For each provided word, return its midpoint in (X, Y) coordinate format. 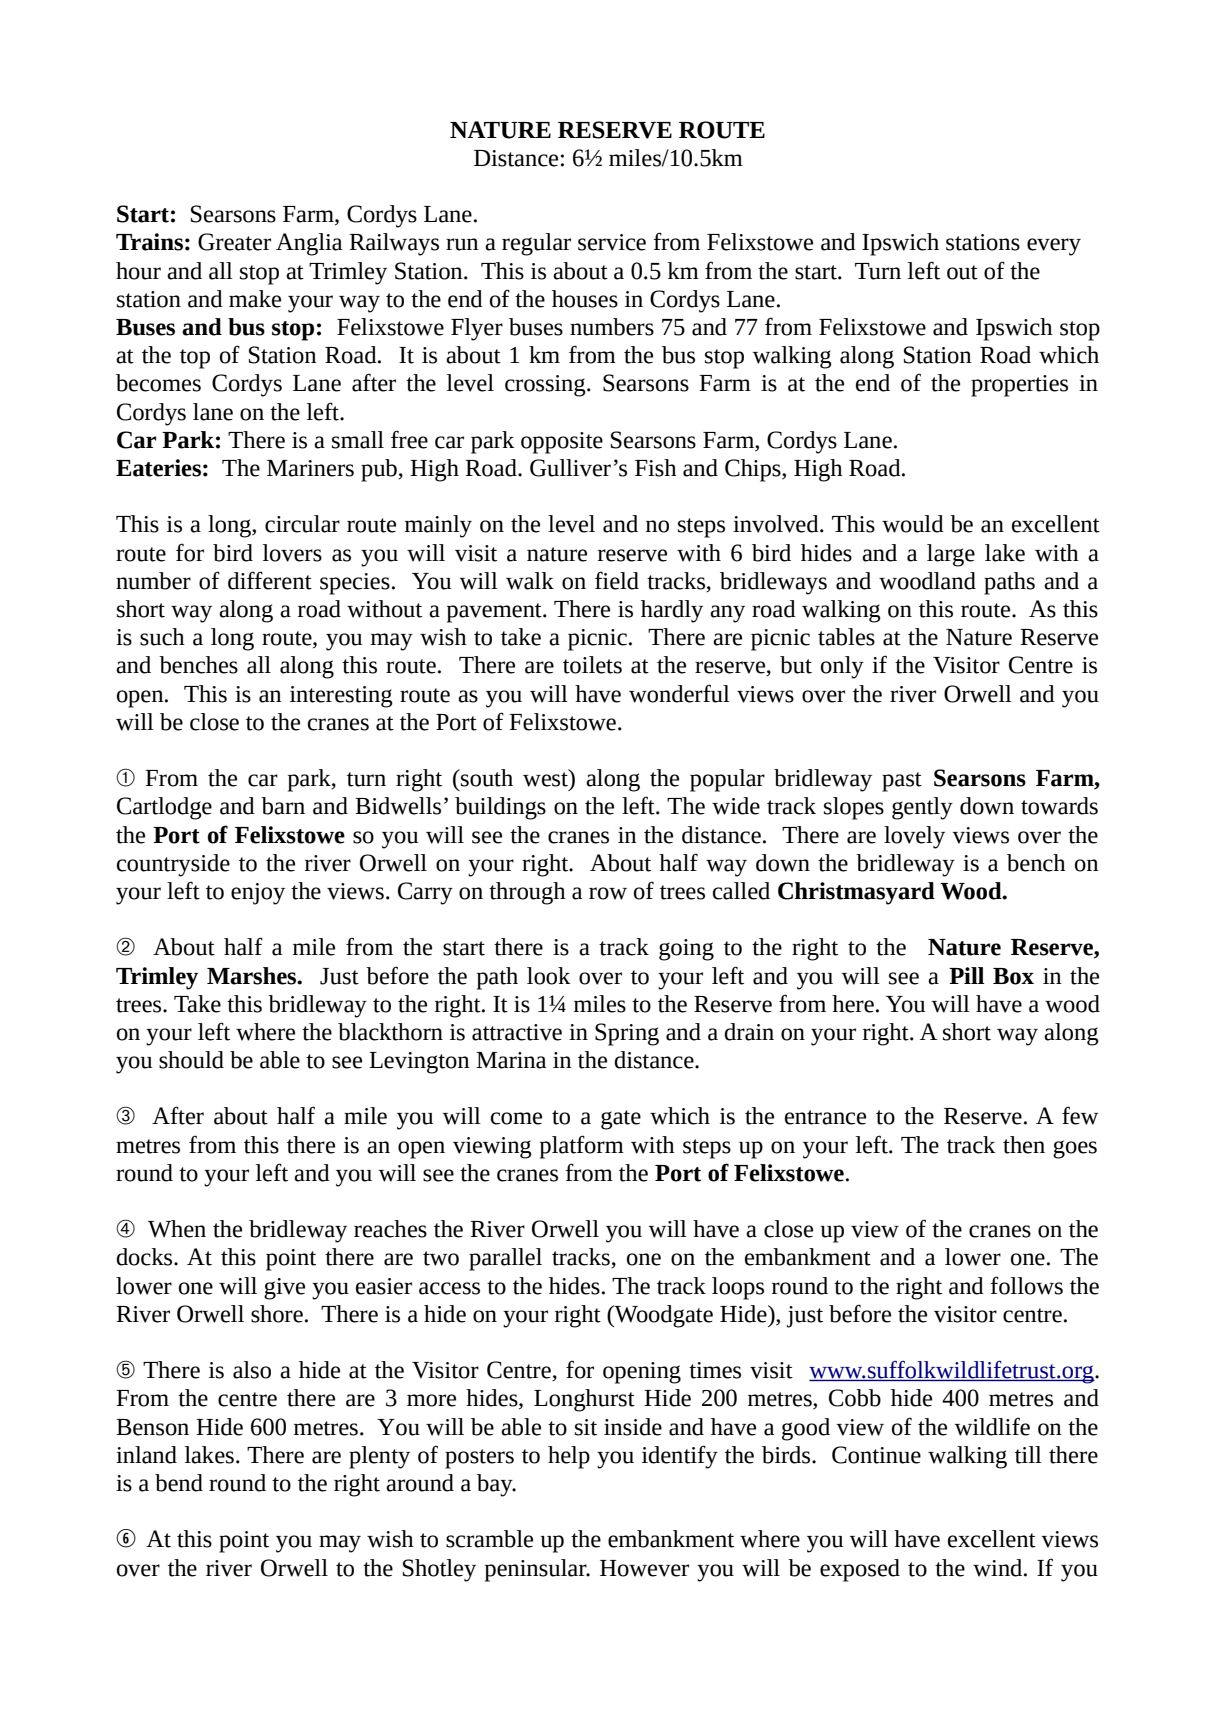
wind (999, 1568)
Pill (966, 975)
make (255, 299)
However (644, 1568)
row (608, 893)
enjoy (258, 894)
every (1054, 247)
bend (179, 1483)
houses (585, 299)
